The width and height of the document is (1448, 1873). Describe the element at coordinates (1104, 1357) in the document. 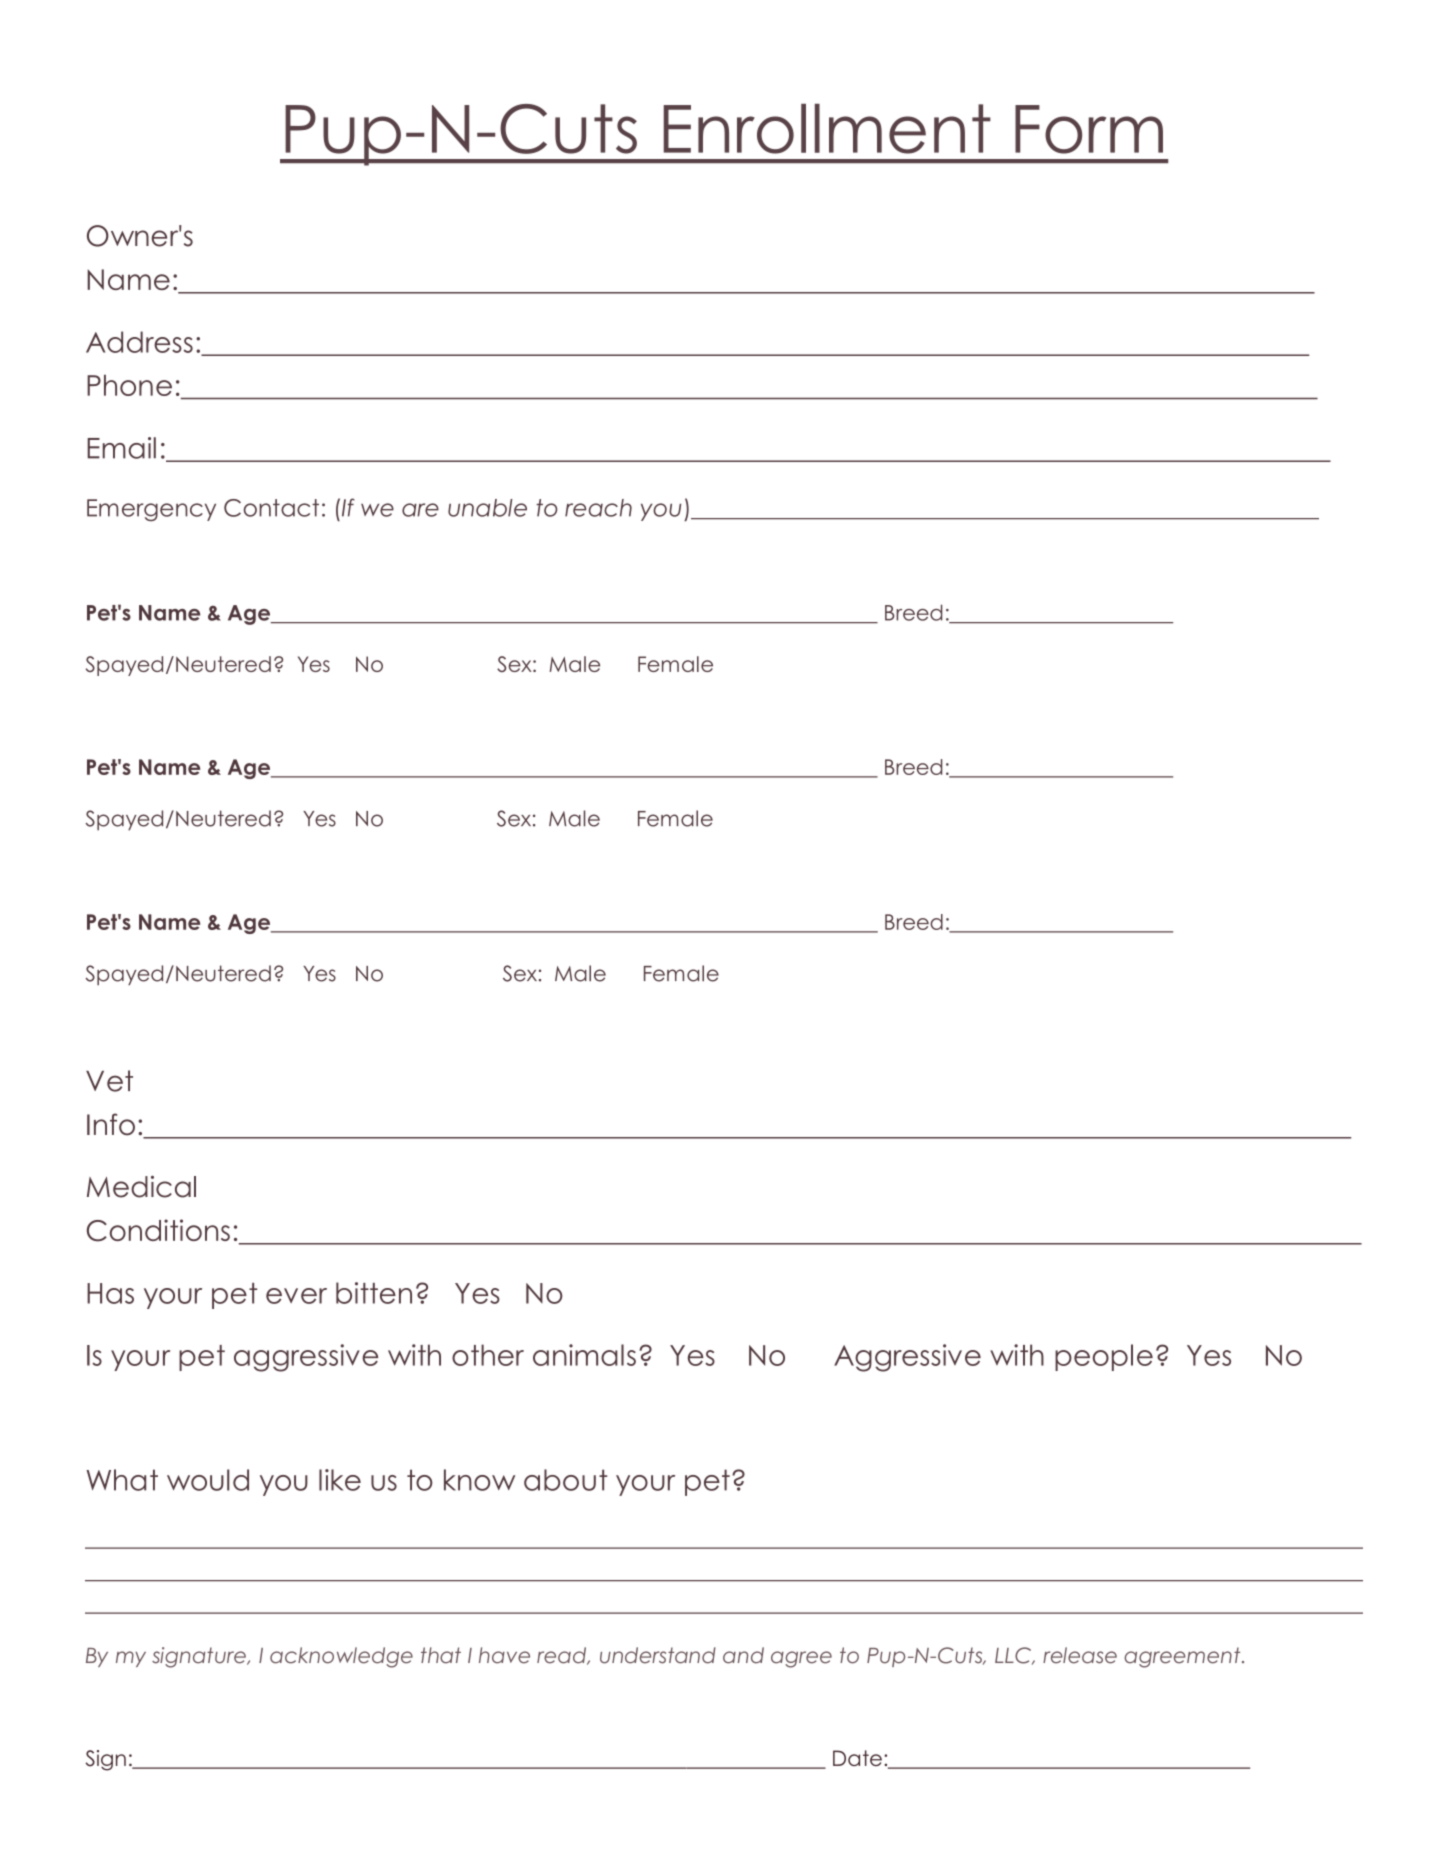

I see `people` at that location.
